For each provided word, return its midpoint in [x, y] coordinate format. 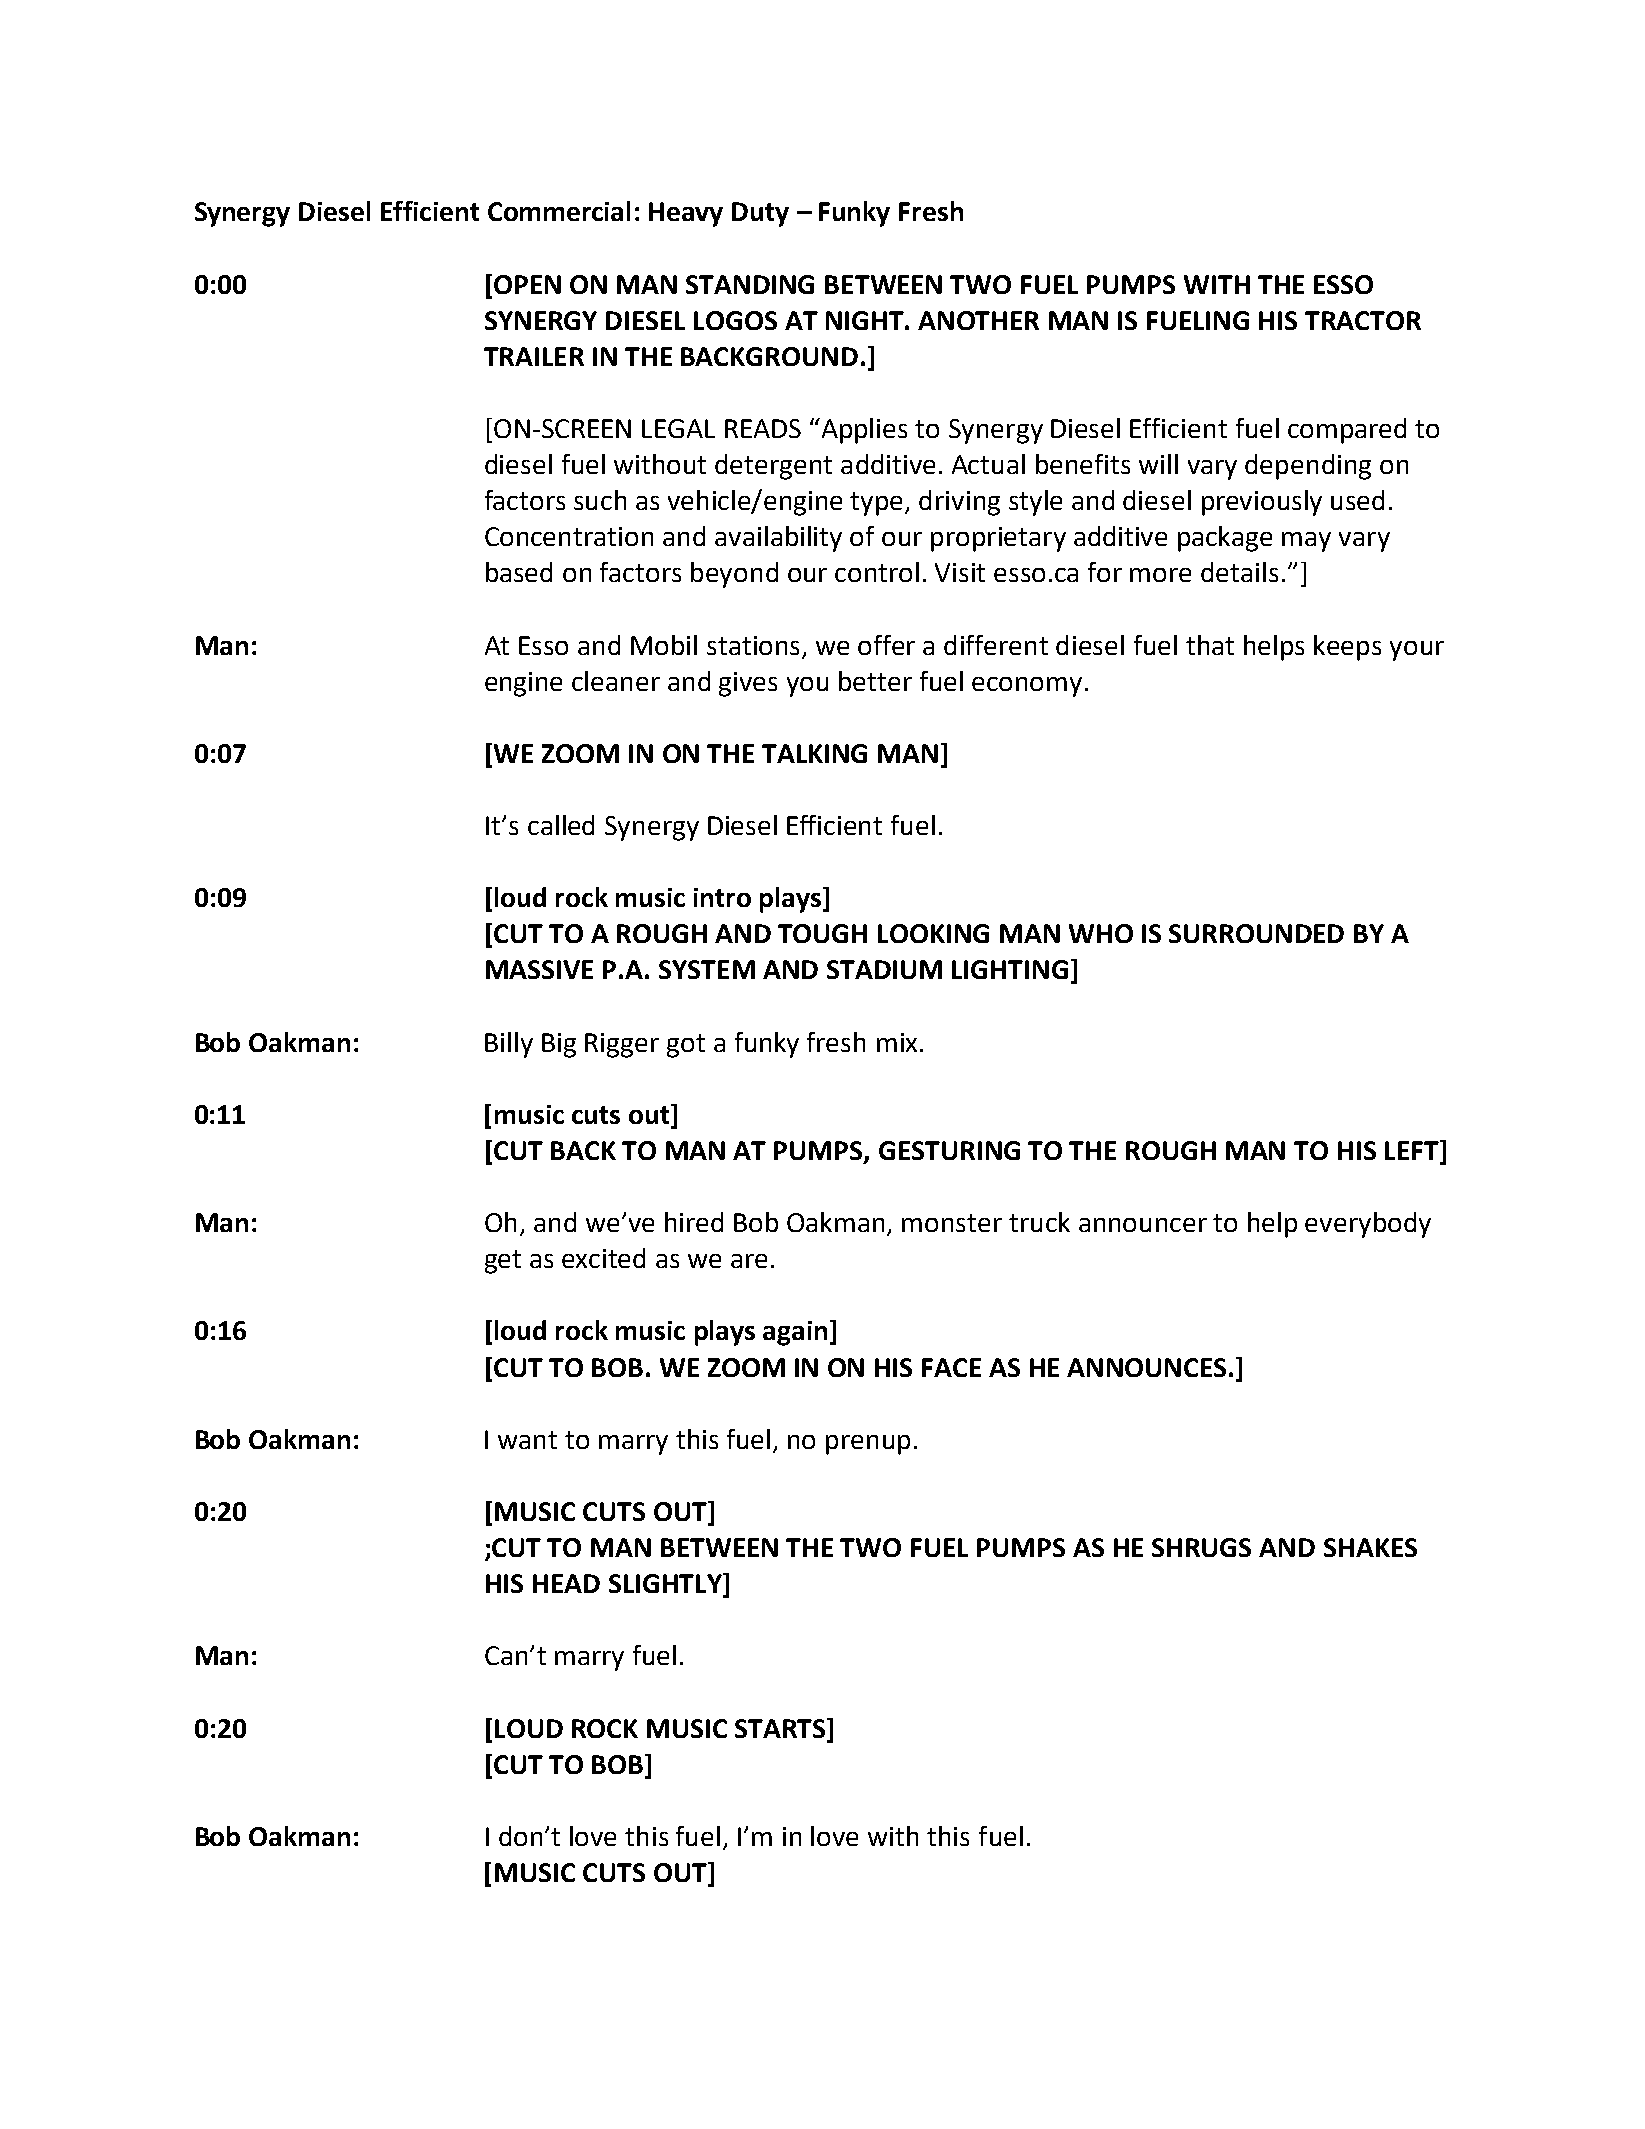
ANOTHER [978, 320]
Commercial [559, 211]
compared [1347, 431]
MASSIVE [539, 969]
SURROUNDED [1256, 933]
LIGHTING [1010, 969]
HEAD [566, 1583]
